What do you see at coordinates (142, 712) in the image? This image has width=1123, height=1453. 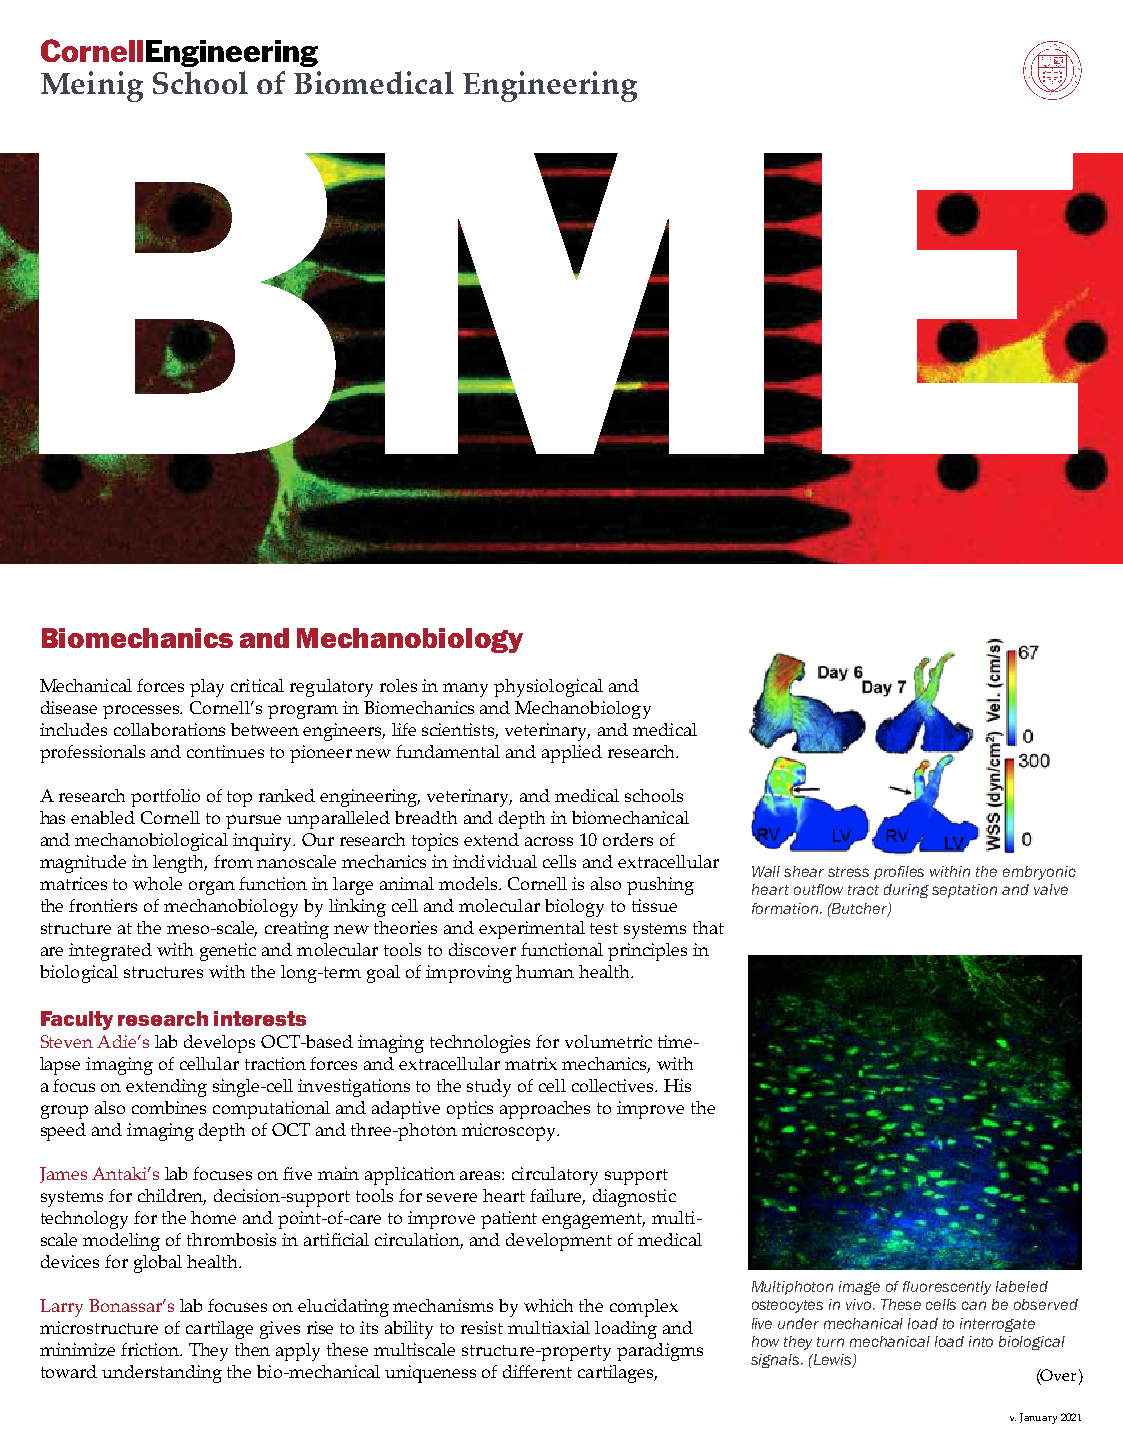 I see `processes` at bounding box center [142, 712].
